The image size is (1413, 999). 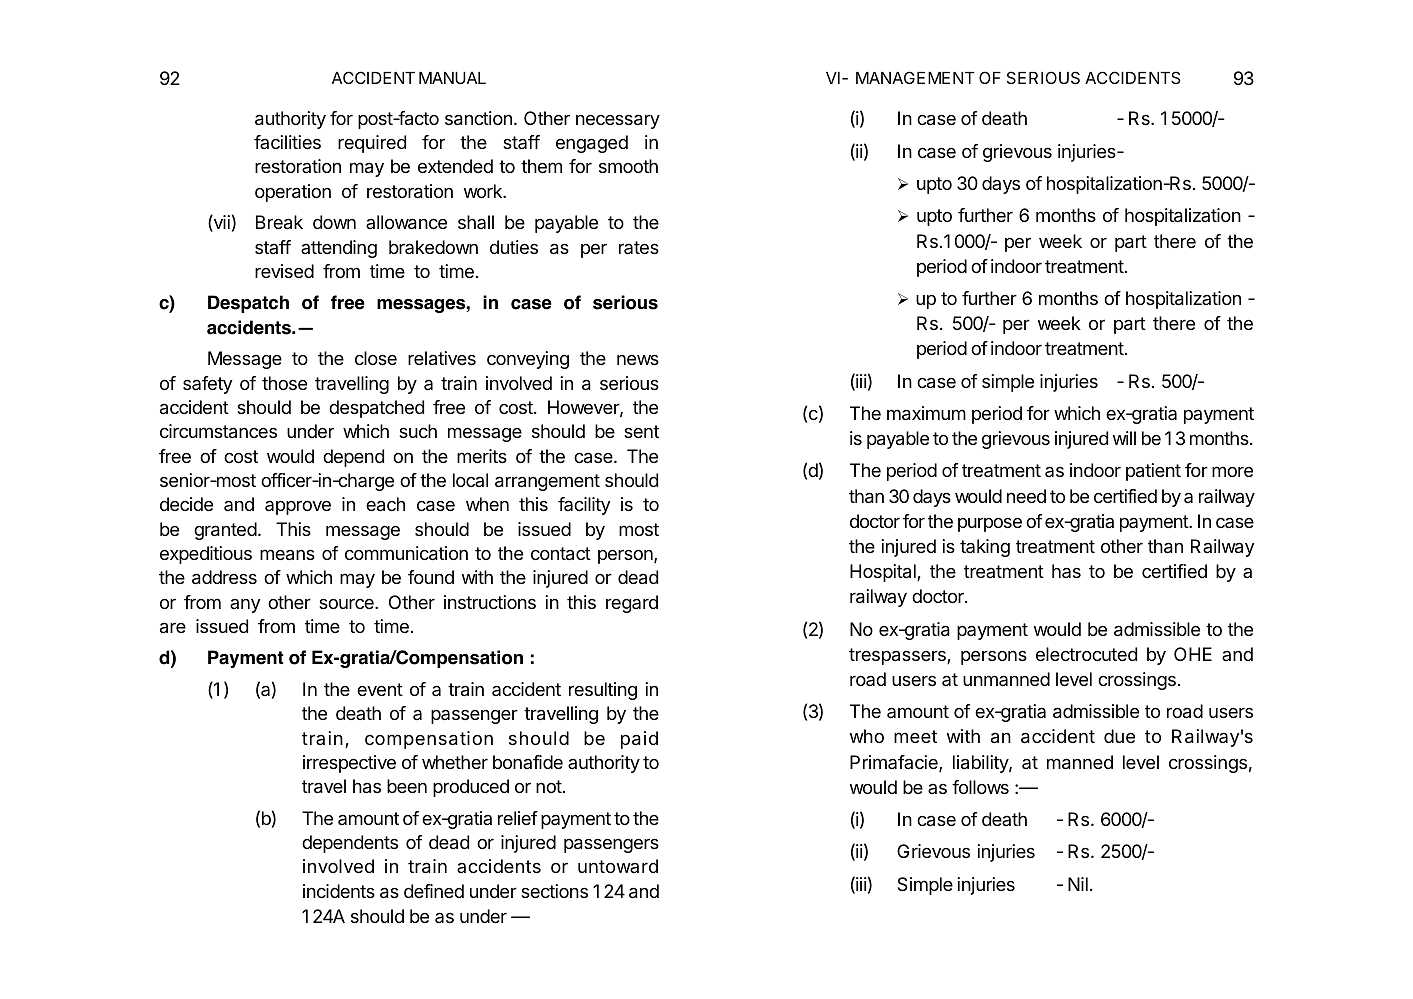 I want to click on regard, so click(x=632, y=604).
